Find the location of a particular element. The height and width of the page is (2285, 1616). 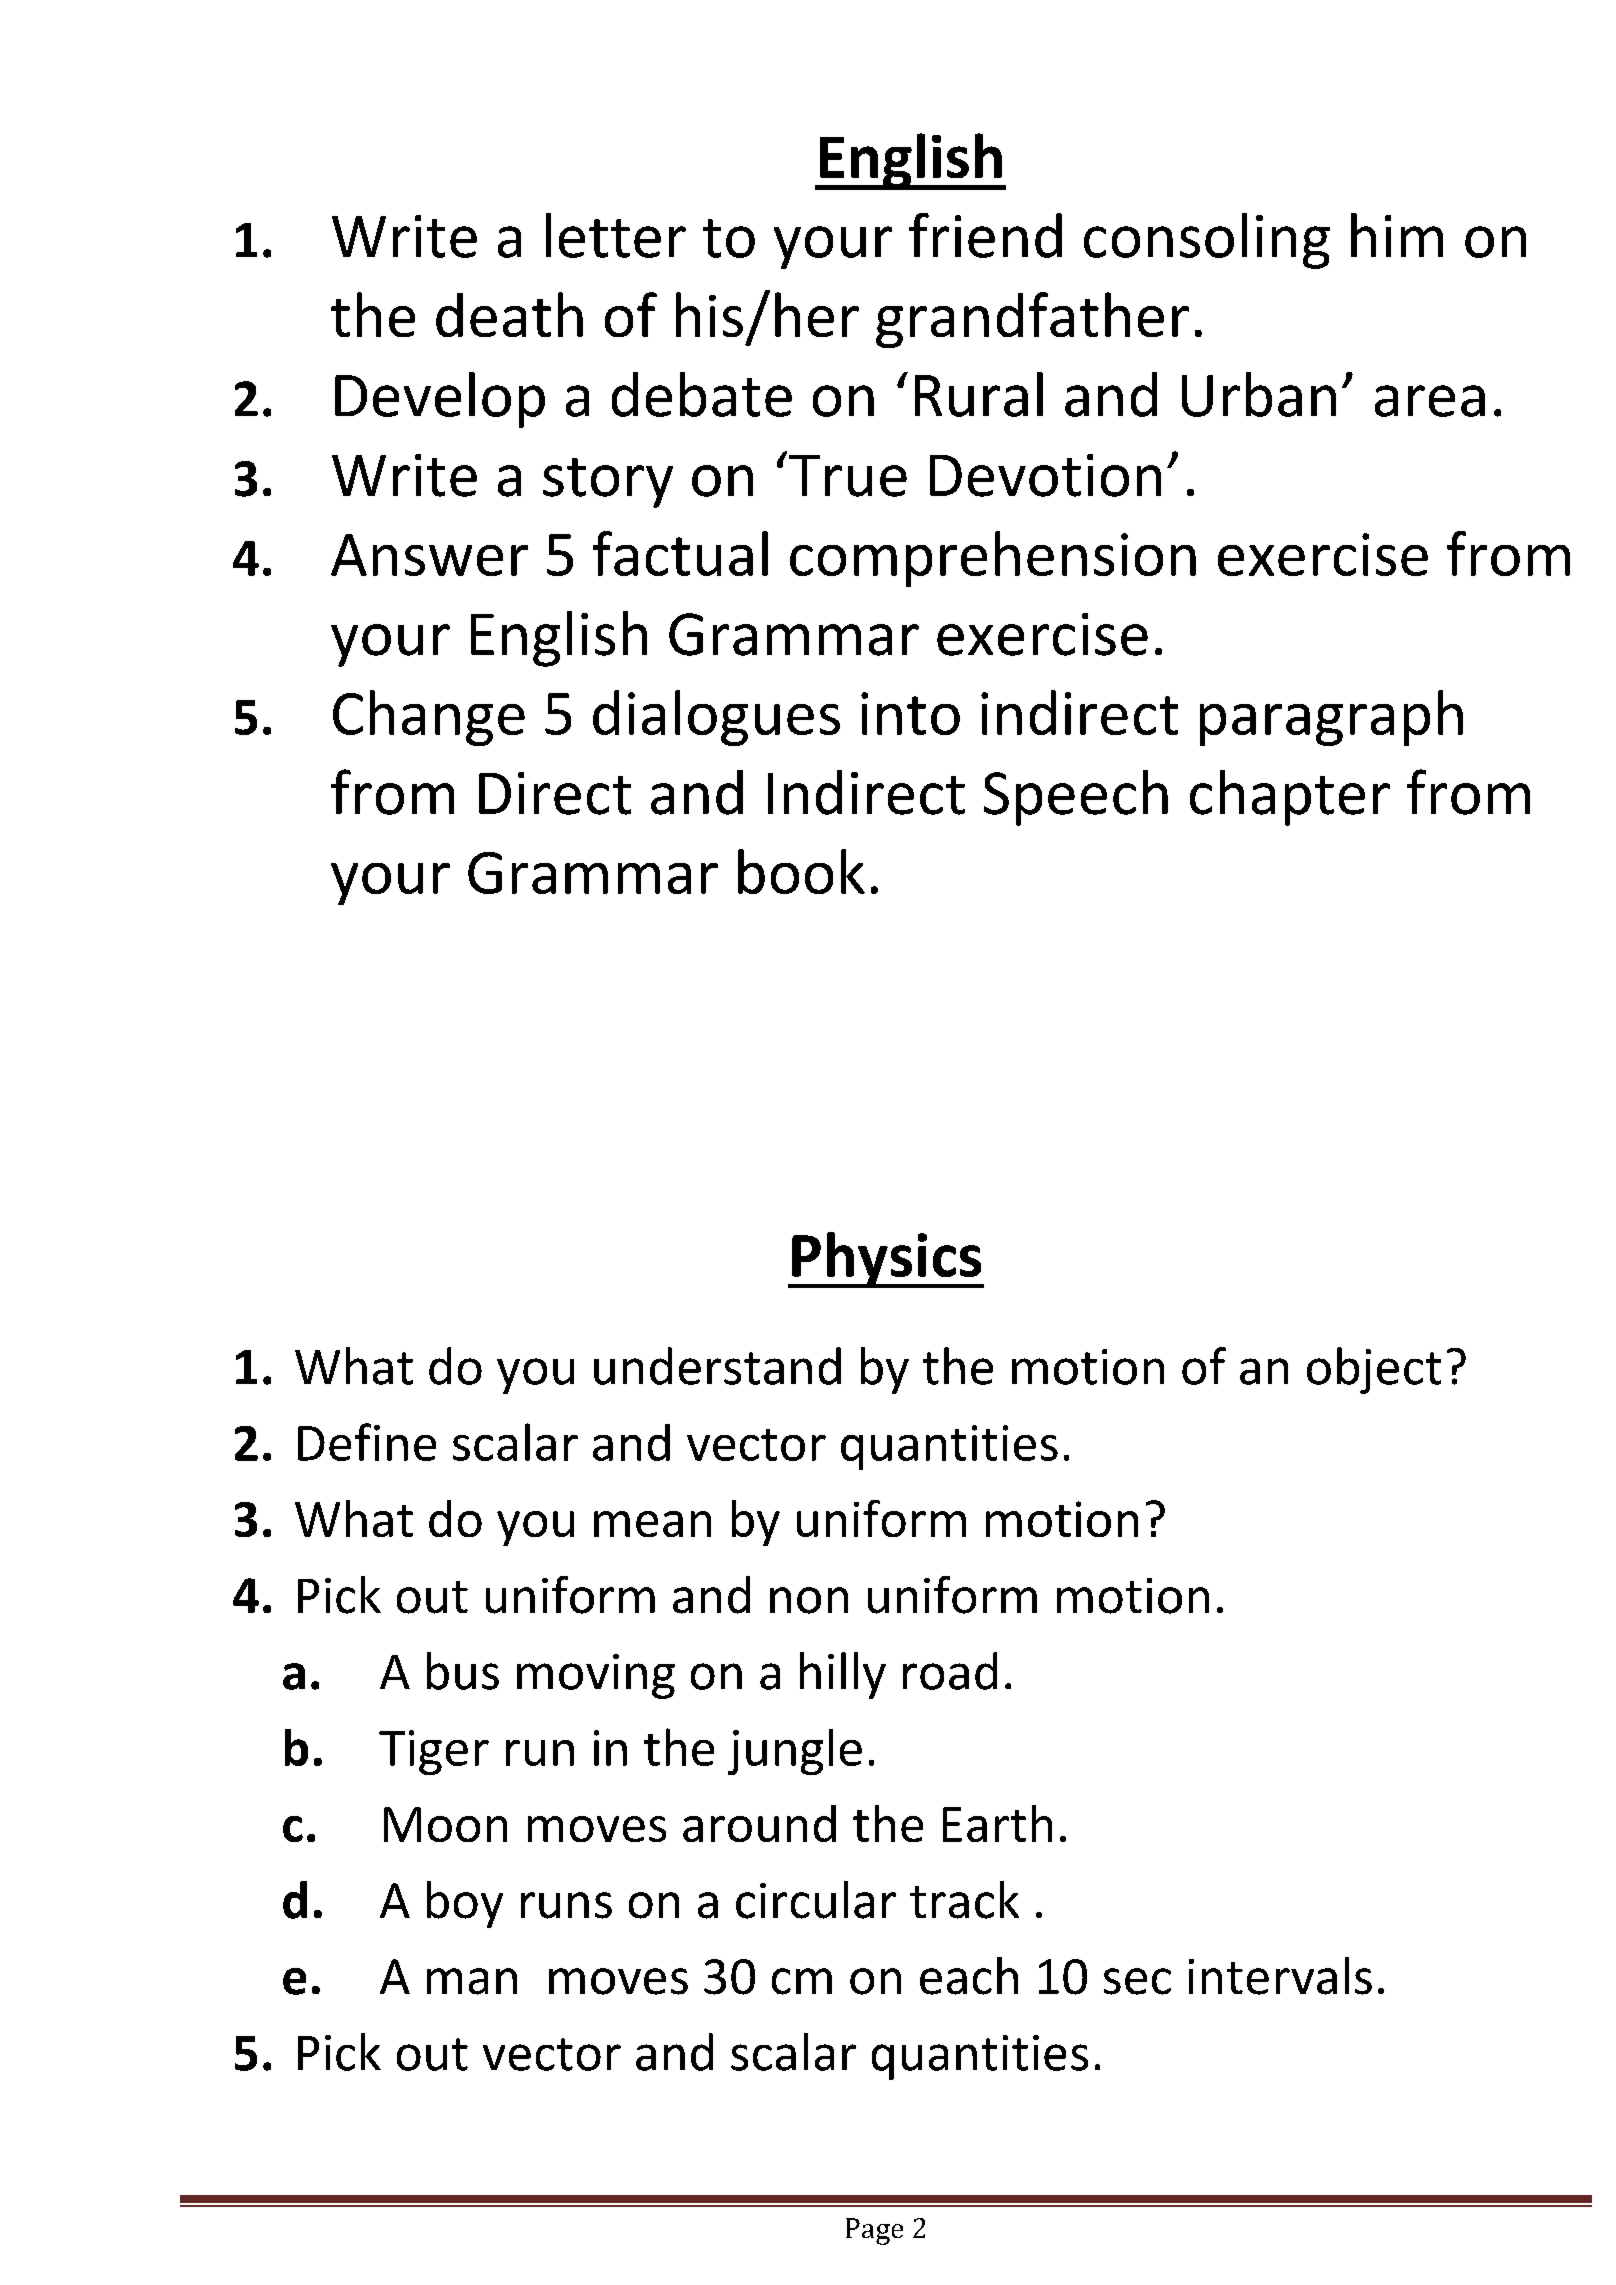

into is located at coordinates (910, 713).
